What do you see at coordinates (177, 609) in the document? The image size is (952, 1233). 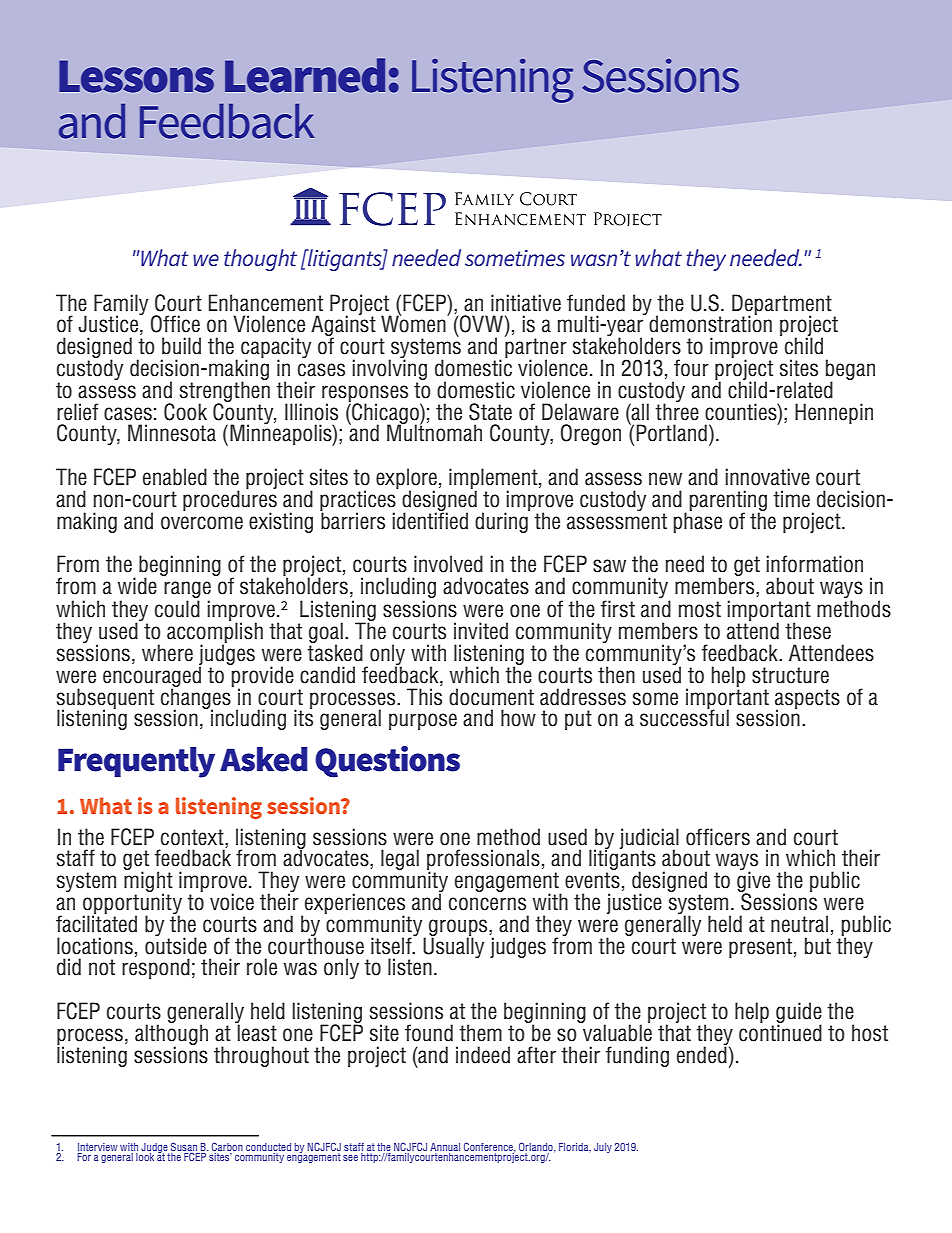 I see `could` at bounding box center [177, 609].
